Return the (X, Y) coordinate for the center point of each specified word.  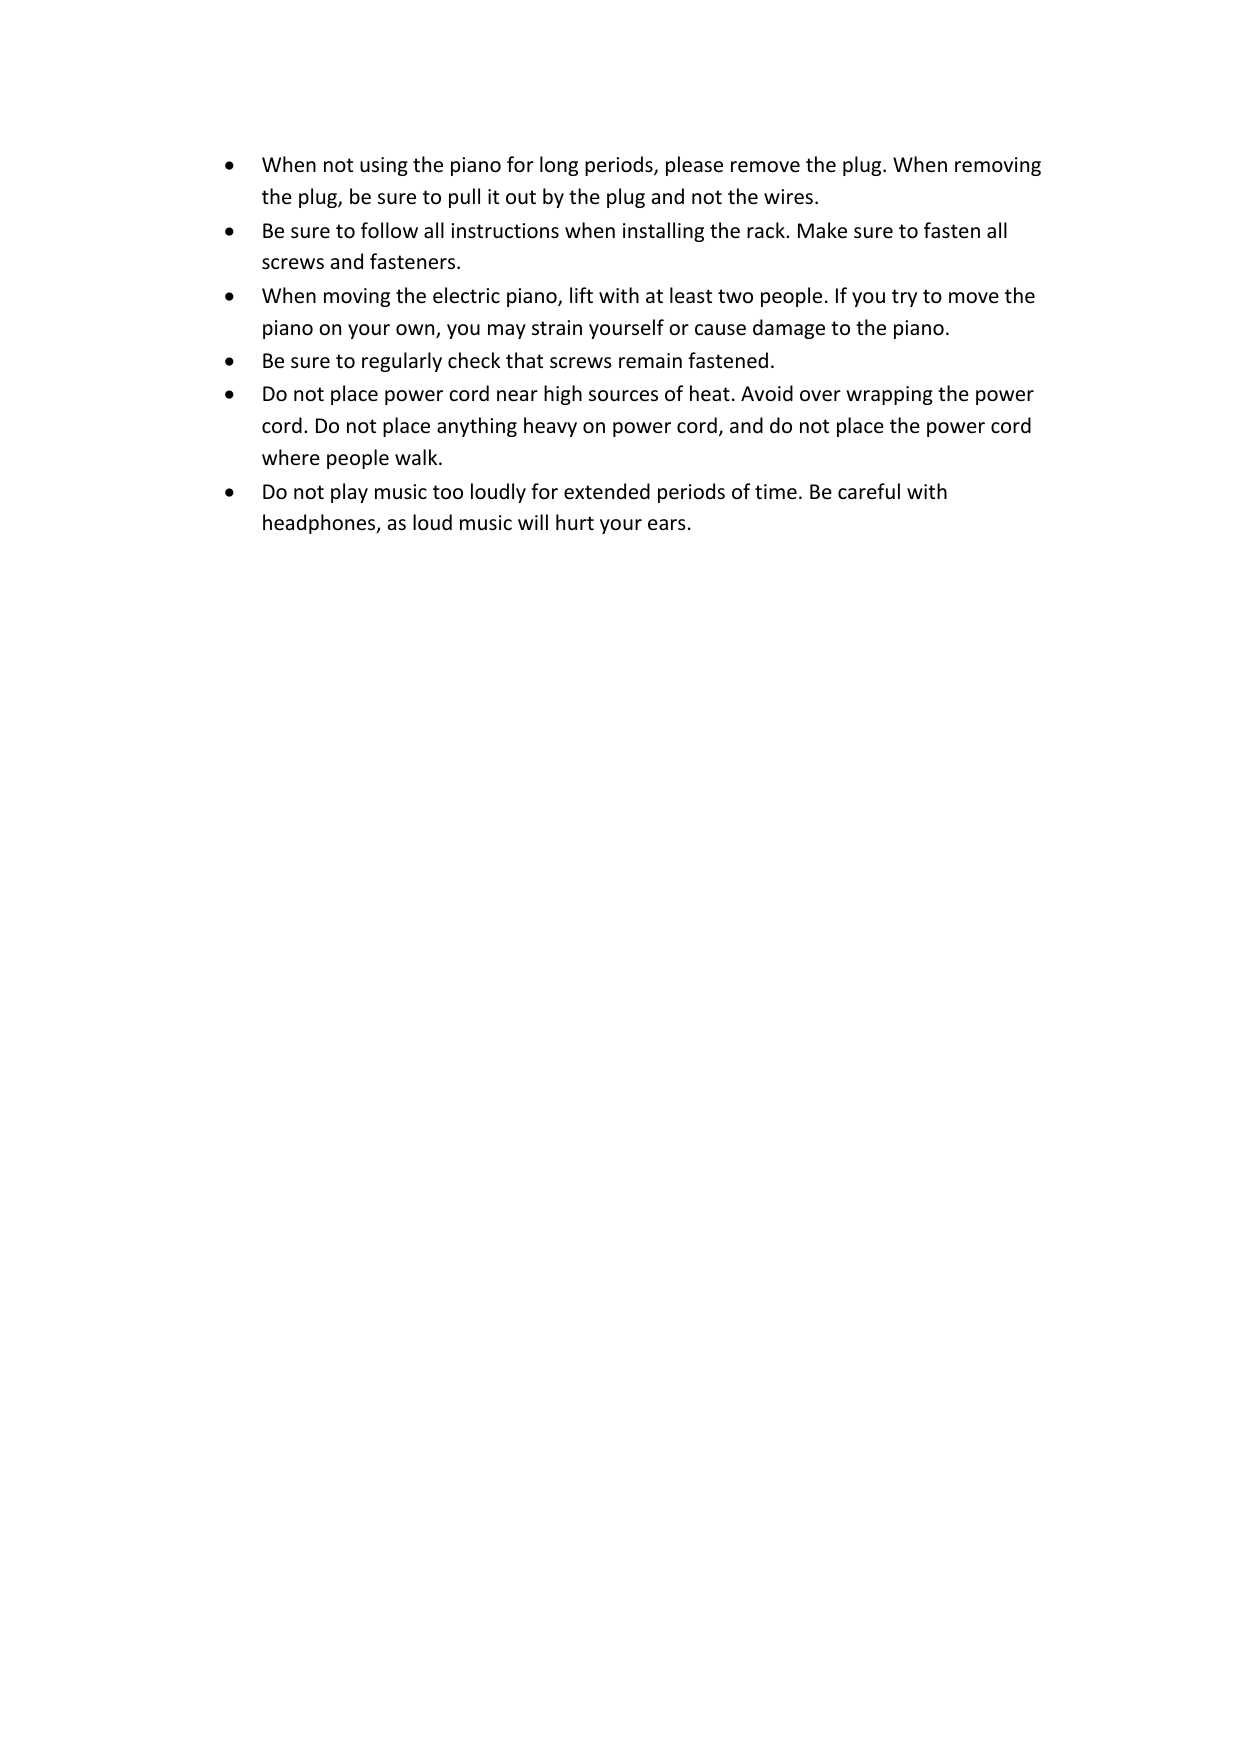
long (559, 166)
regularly (402, 362)
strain (557, 327)
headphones (320, 524)
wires (788, 197)
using (384, 166)
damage (789, 329)
